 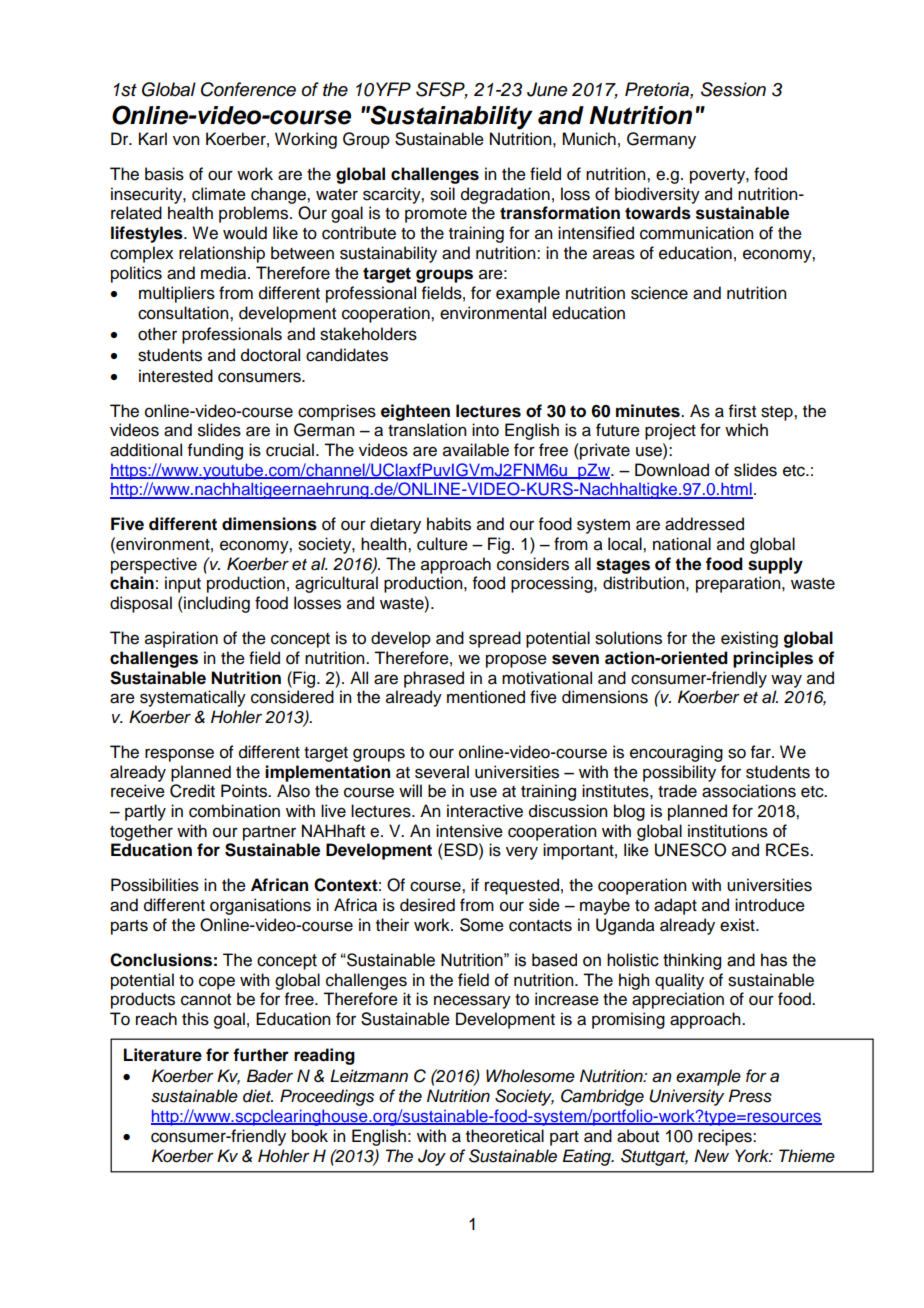 I want to click on preparation, so click(x=739, y=584).
